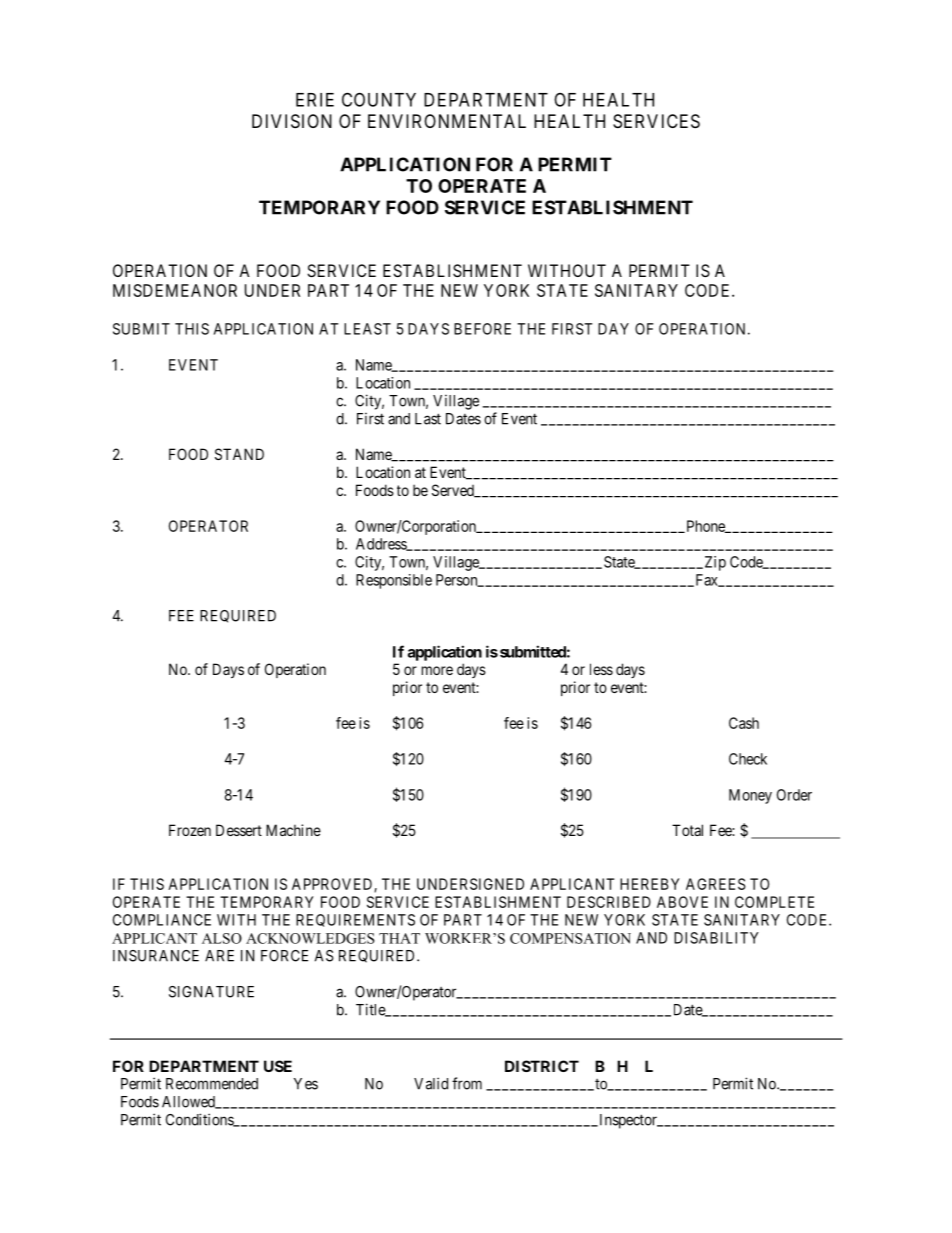  I want to click on more, so click(437, 670).
